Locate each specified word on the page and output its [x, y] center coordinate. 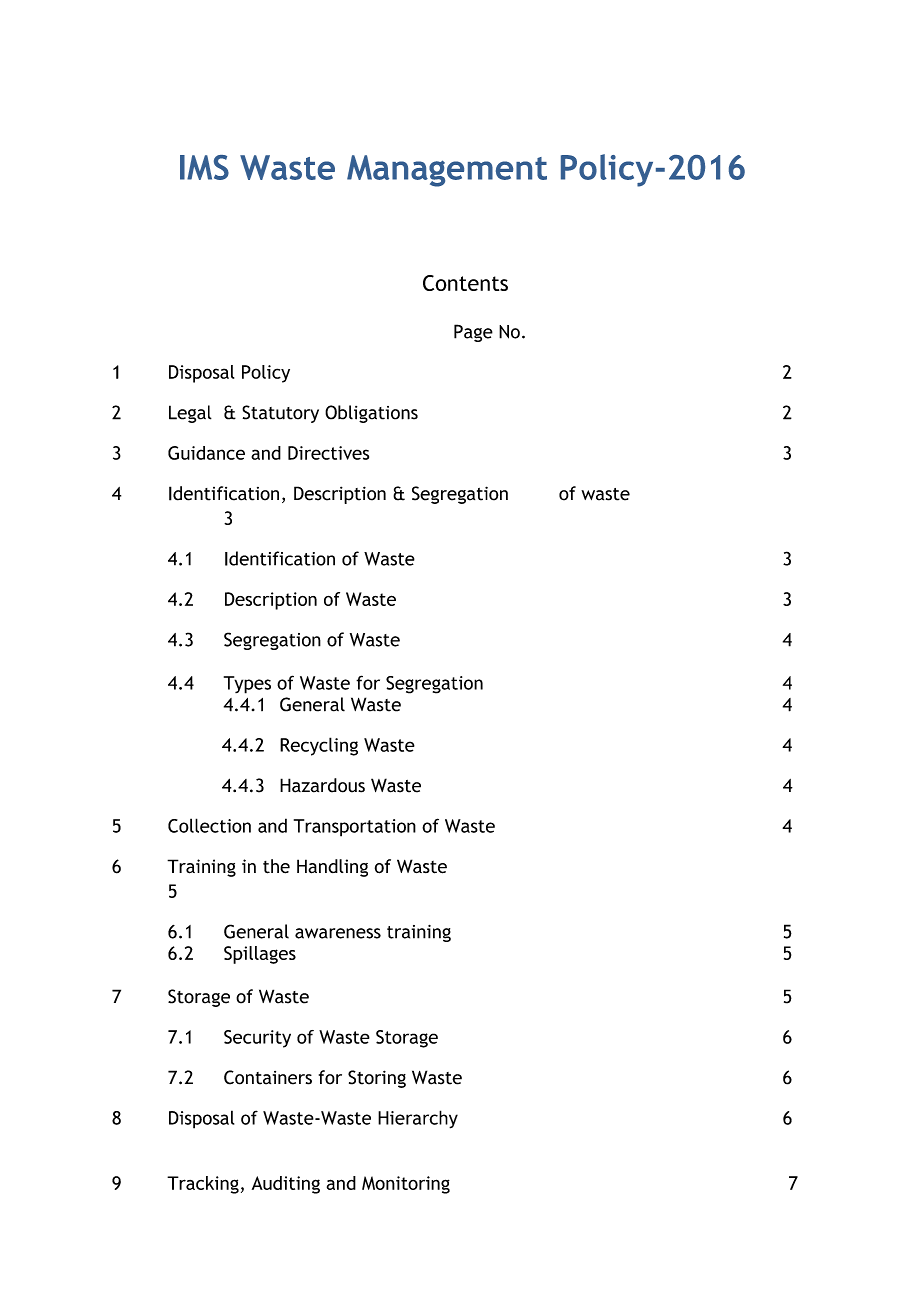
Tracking [203, 1185]
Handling [332, 868]
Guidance [206, 453]
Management [447, 171]
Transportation [355, 828]
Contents [465, 283]
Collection [209, 825]
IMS [204, 167]
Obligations [371, 414]
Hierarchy [418, 1119]
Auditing [286, 1185]
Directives [328, 453]
